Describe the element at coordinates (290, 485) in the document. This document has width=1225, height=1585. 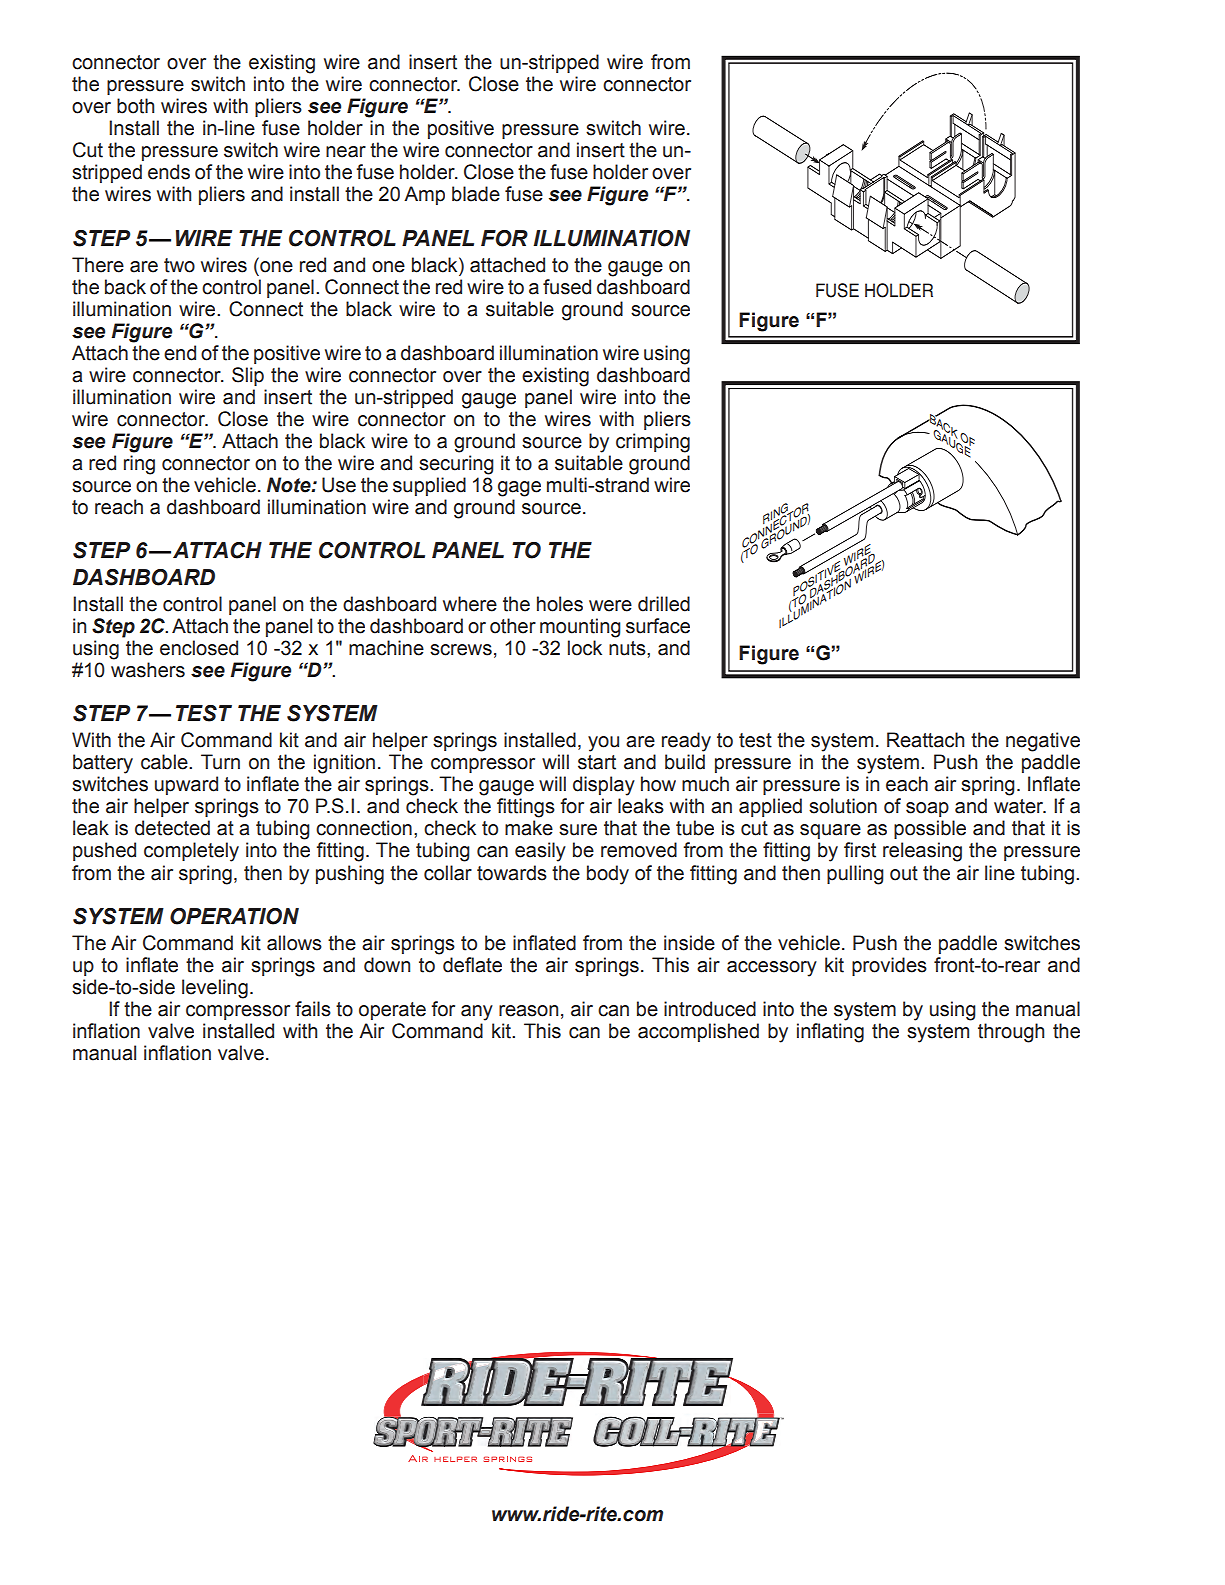
I see `Note` at that location.
